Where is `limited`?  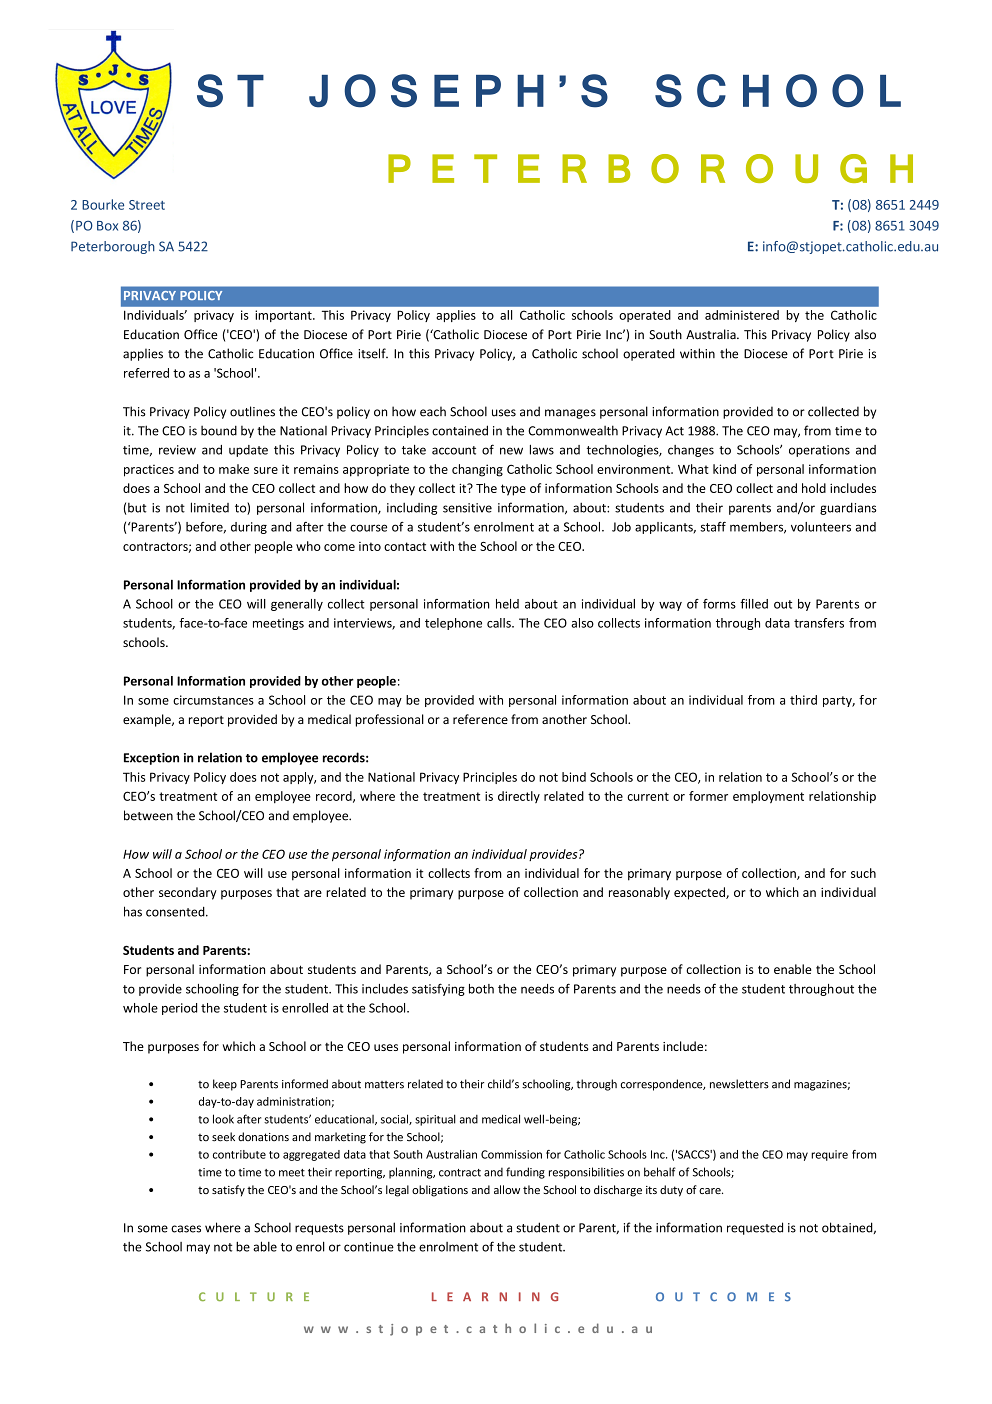
limited is located at coordinates (210, 507).
